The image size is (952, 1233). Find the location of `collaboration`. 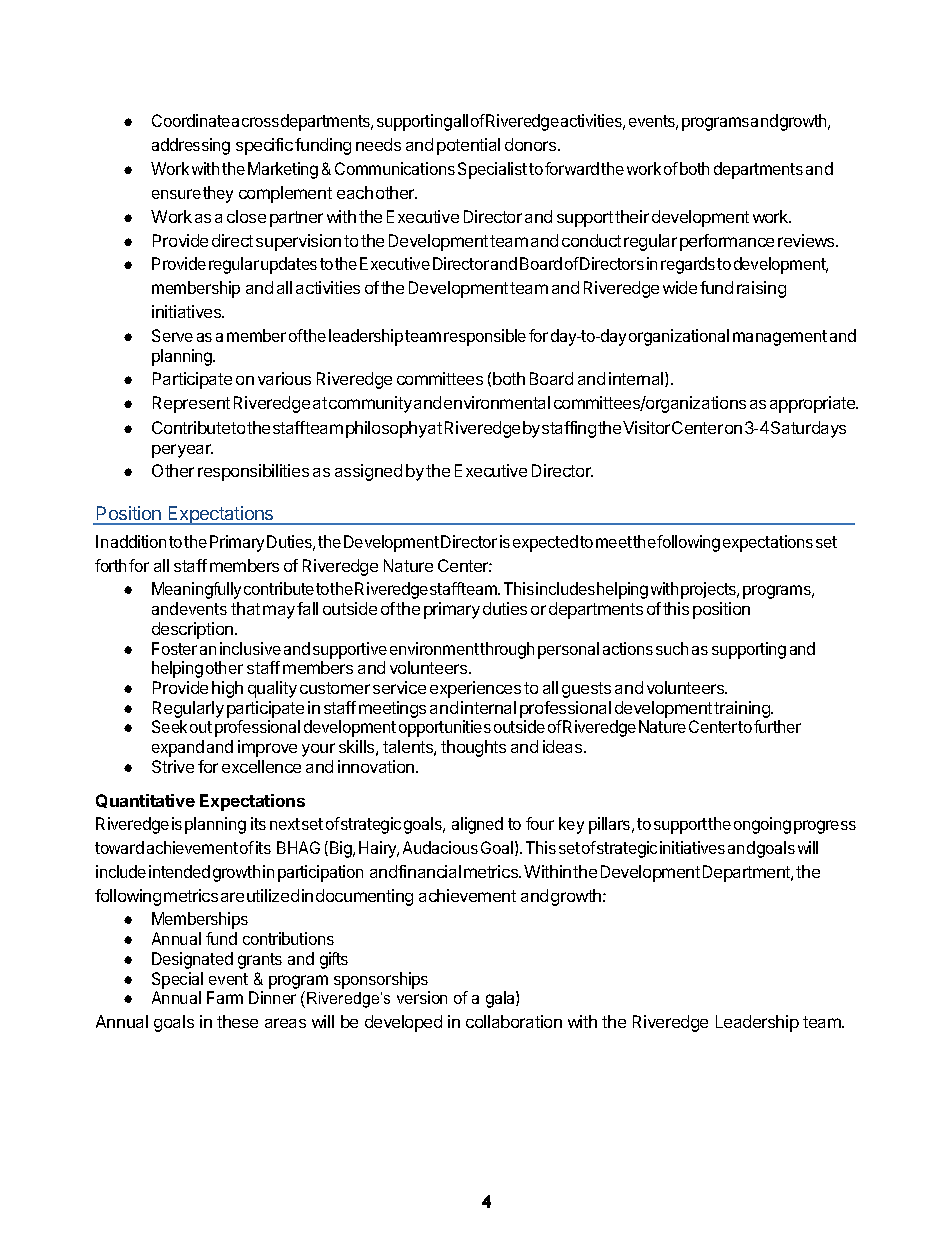

collaboration is located at coordinates (514, 1021).
